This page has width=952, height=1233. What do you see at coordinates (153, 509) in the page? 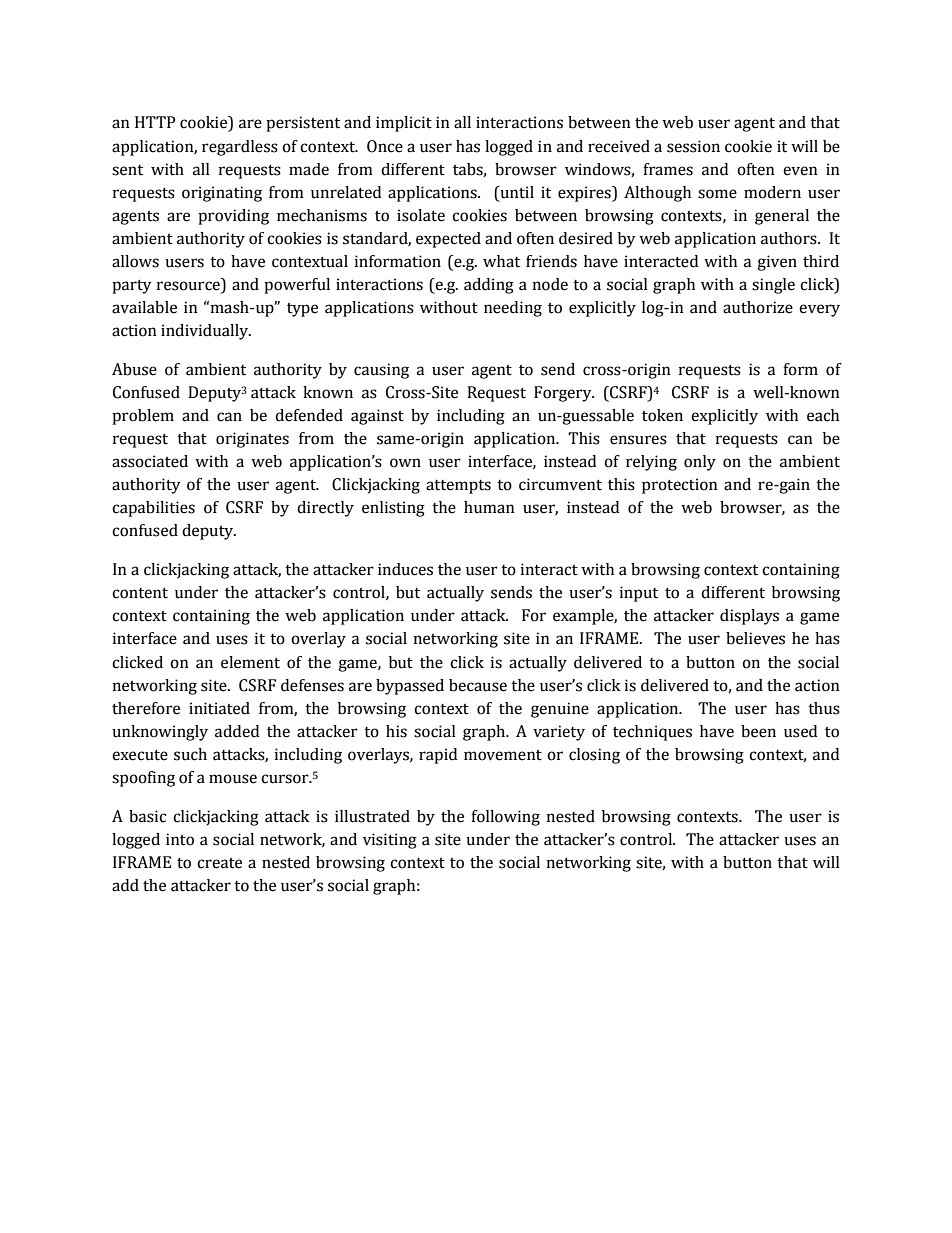
I see `capabilities` at bounding box center [153, 509].
